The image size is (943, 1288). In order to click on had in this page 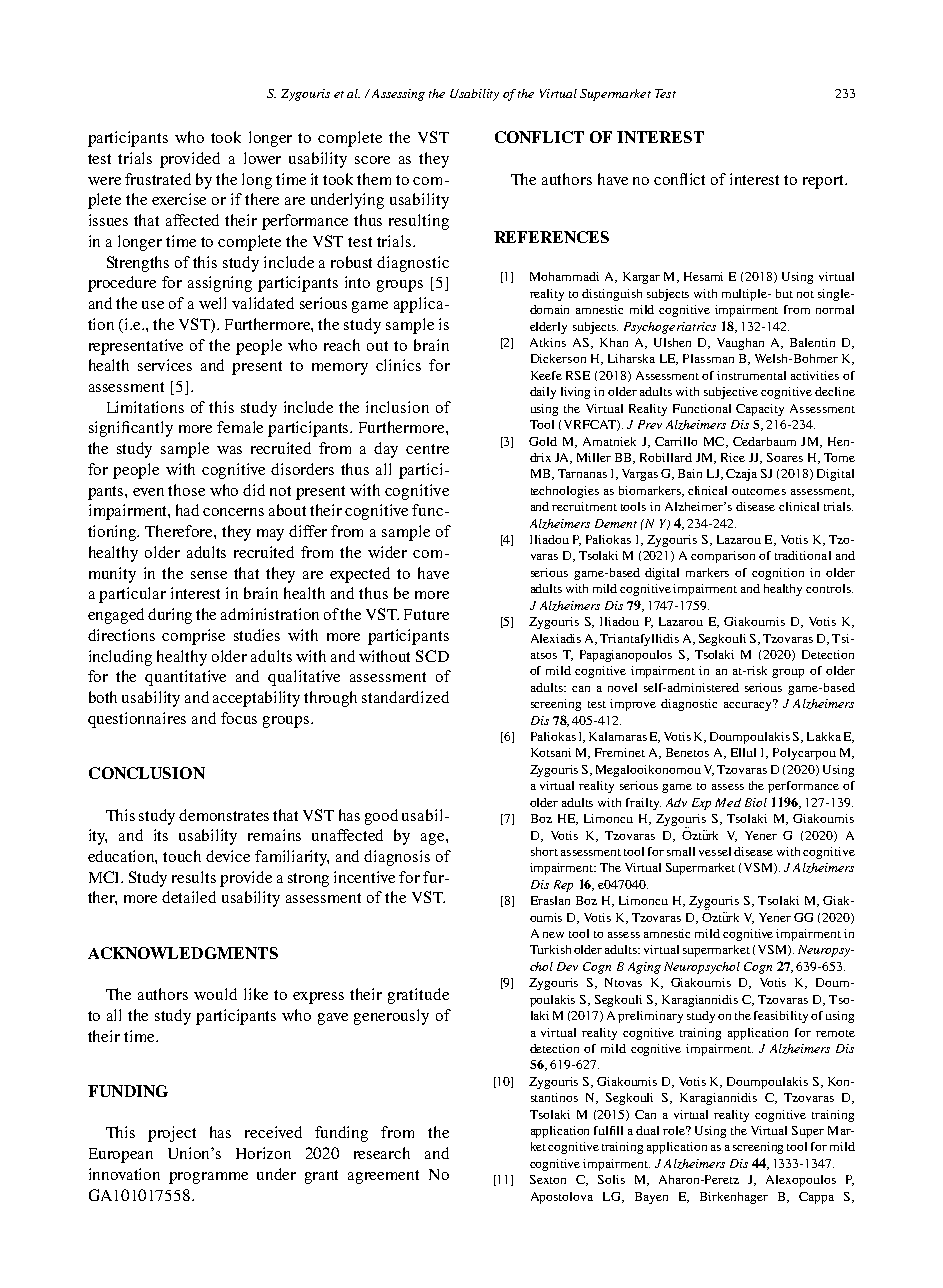, I will do `click(187, 510)`.
